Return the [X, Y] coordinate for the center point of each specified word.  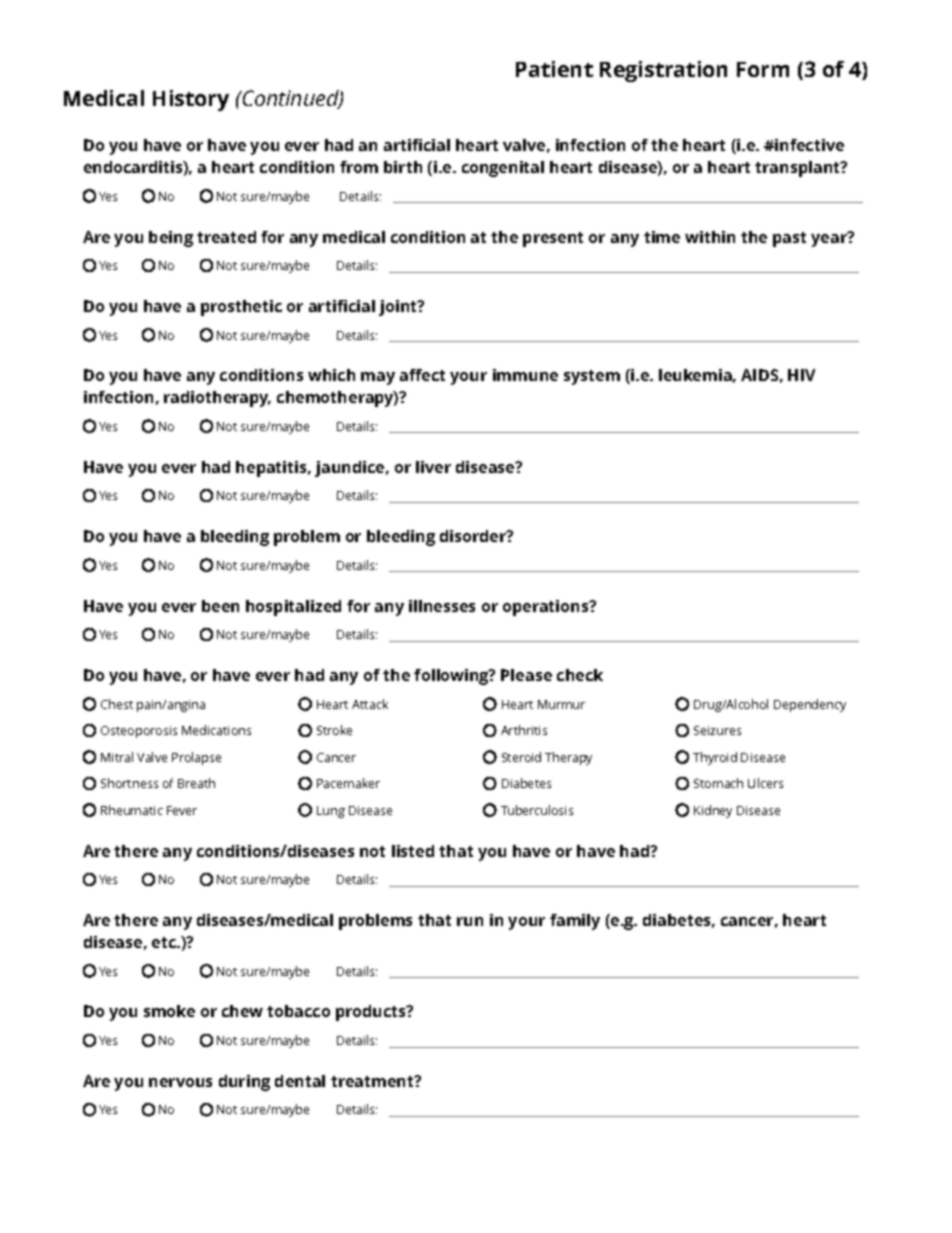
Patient [554, 69]
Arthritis [524, 730]
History [191, 100]
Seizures [717, 730]
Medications [216, 730]
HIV [801, 375]
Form [763, 69]
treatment [373, 1081]
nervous [180, 1082]
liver [433, 467]
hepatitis [273, 469]
